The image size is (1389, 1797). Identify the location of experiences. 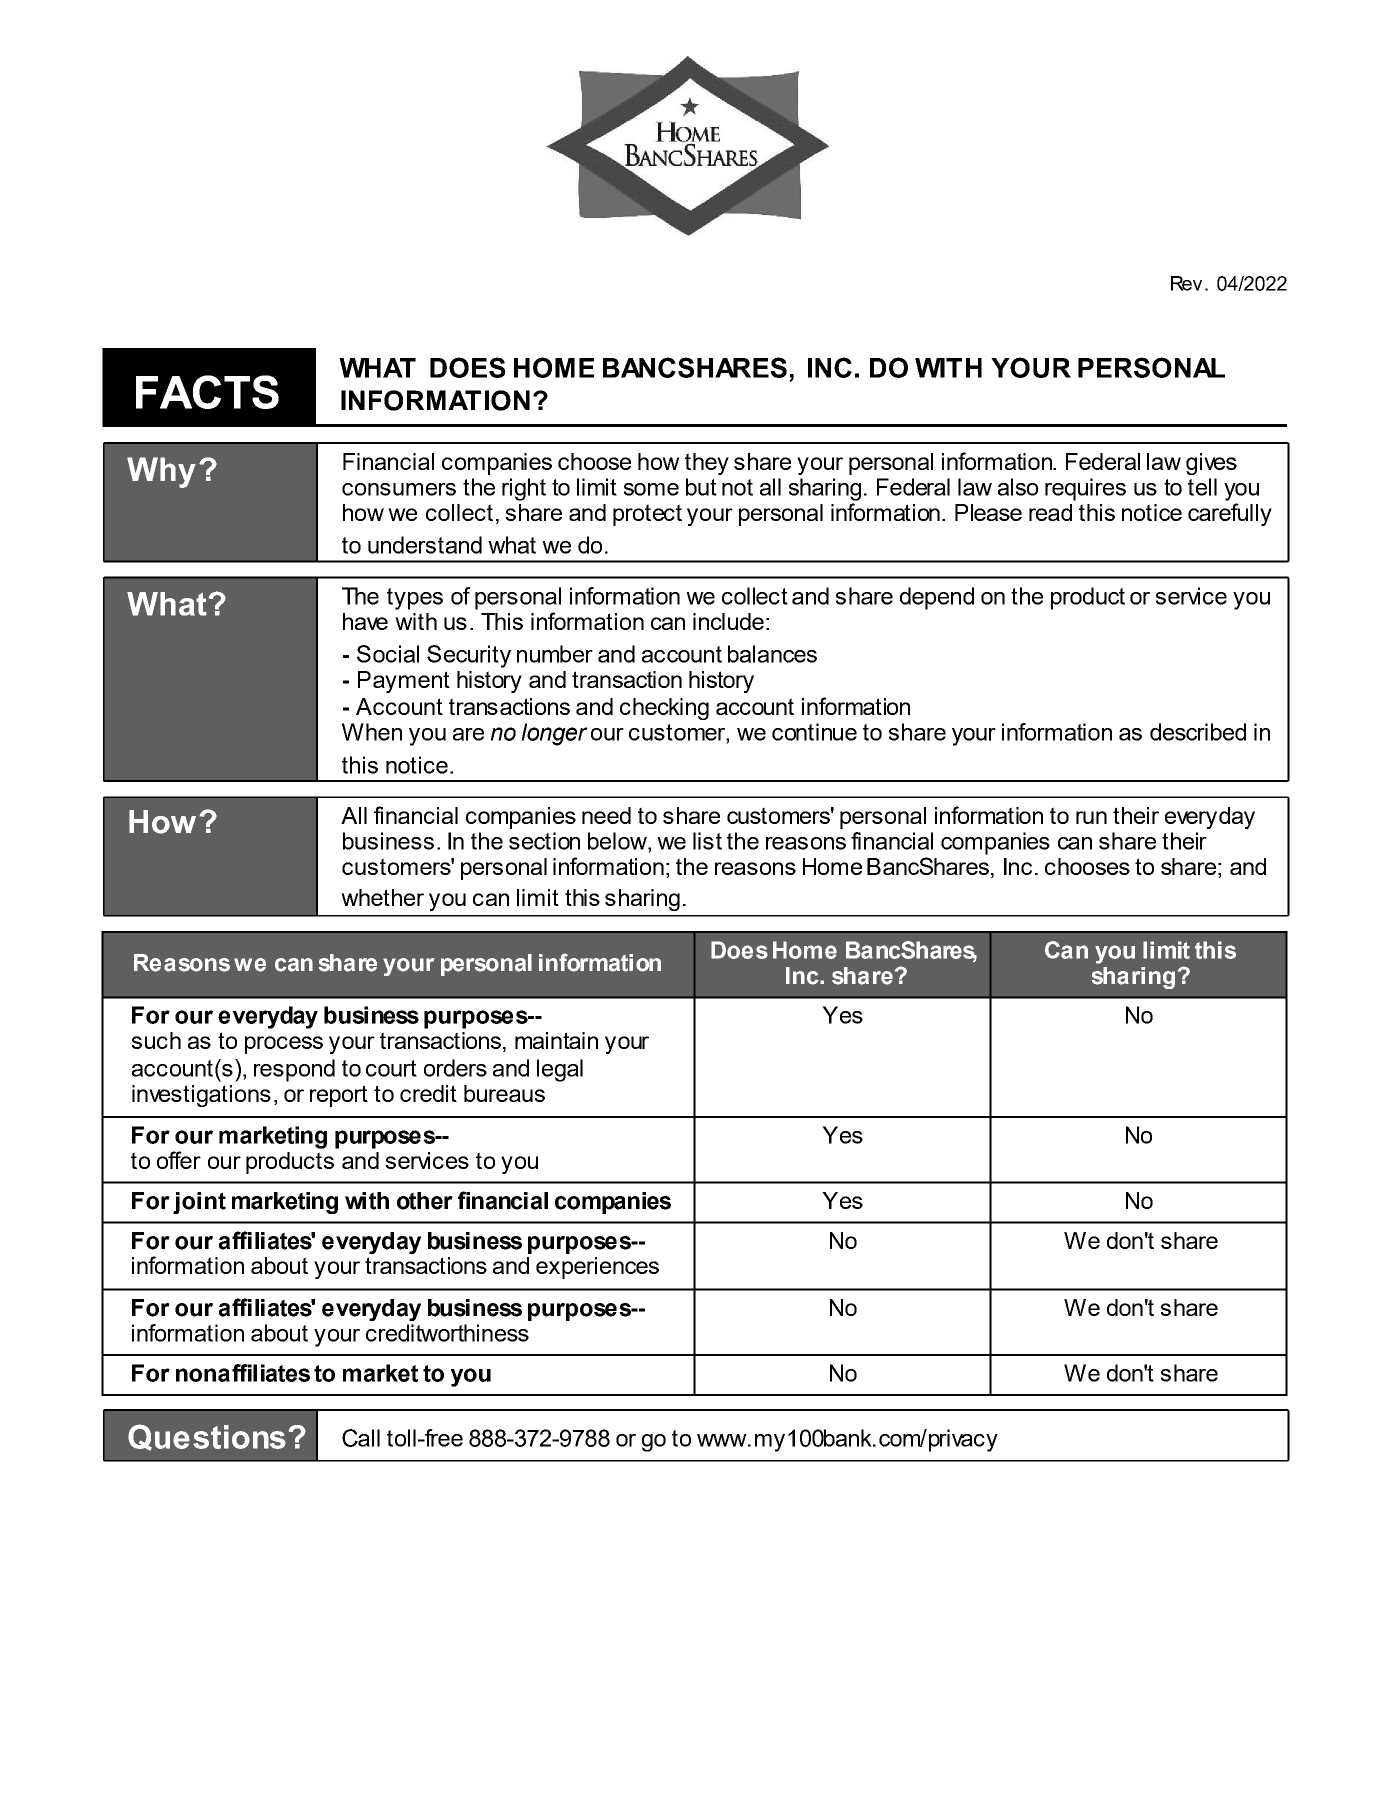
(597, 1268).
